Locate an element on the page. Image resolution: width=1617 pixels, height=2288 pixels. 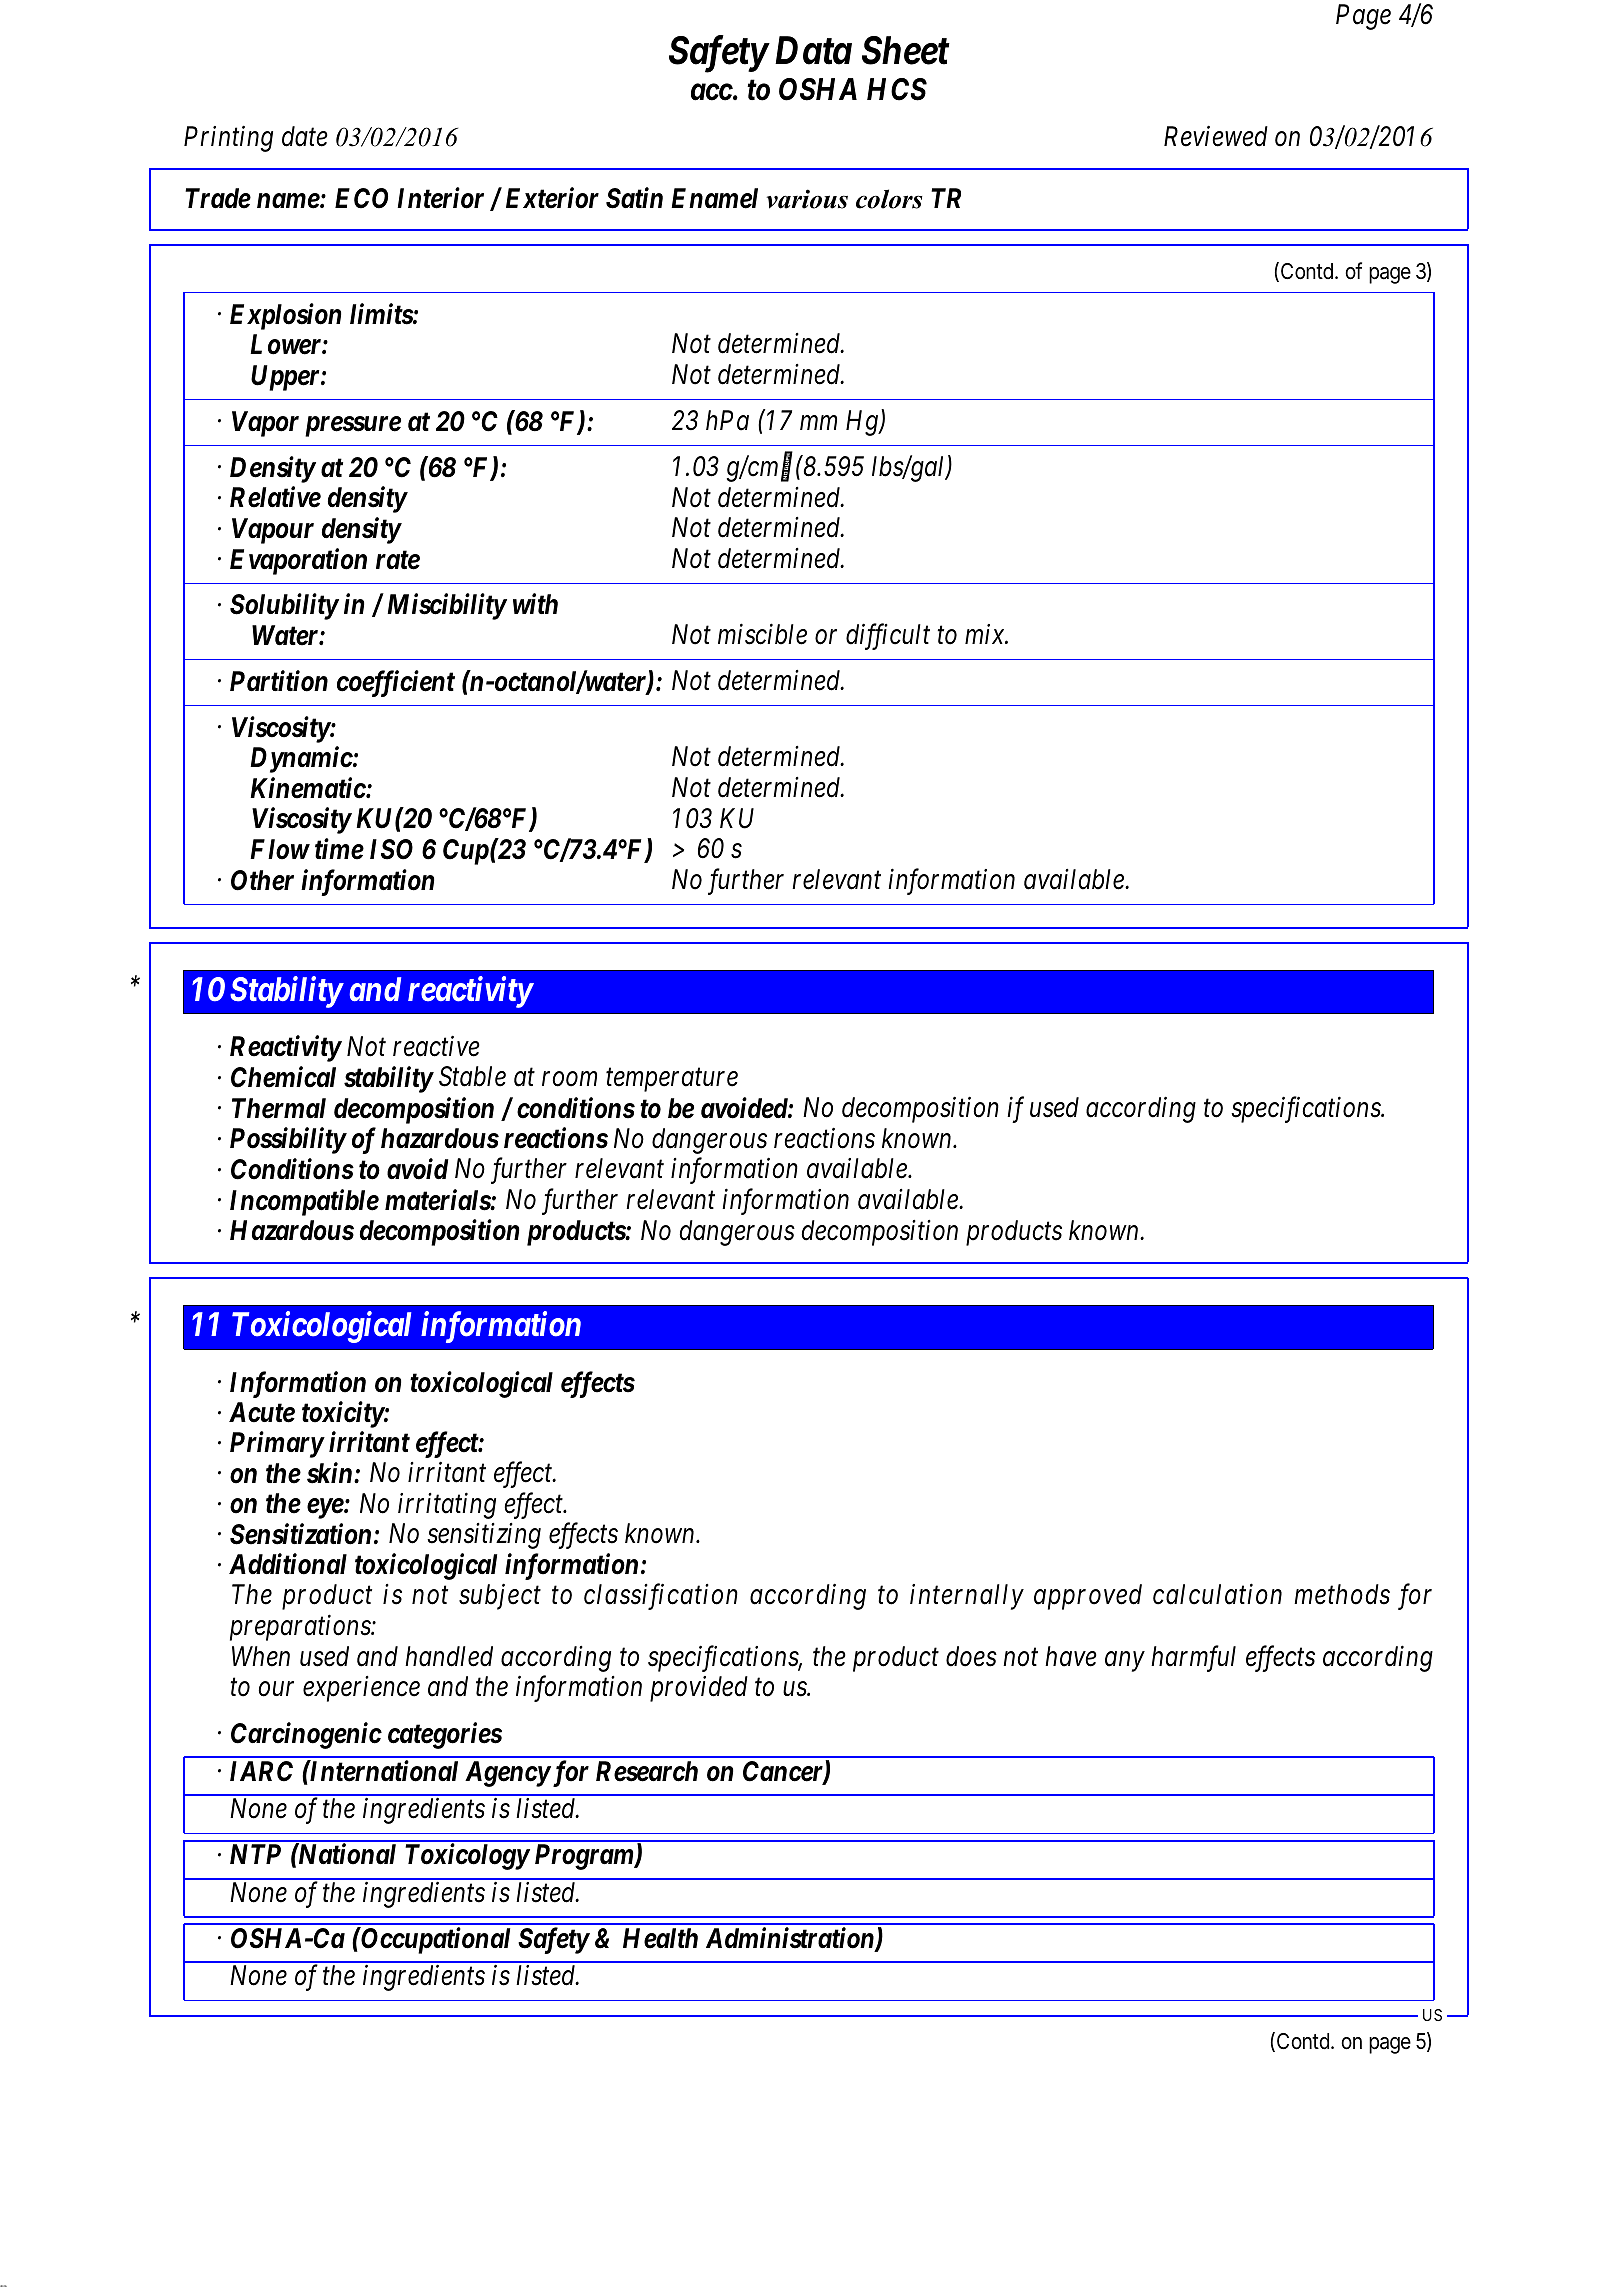
Administration is located at coordinates (791, 1939).
